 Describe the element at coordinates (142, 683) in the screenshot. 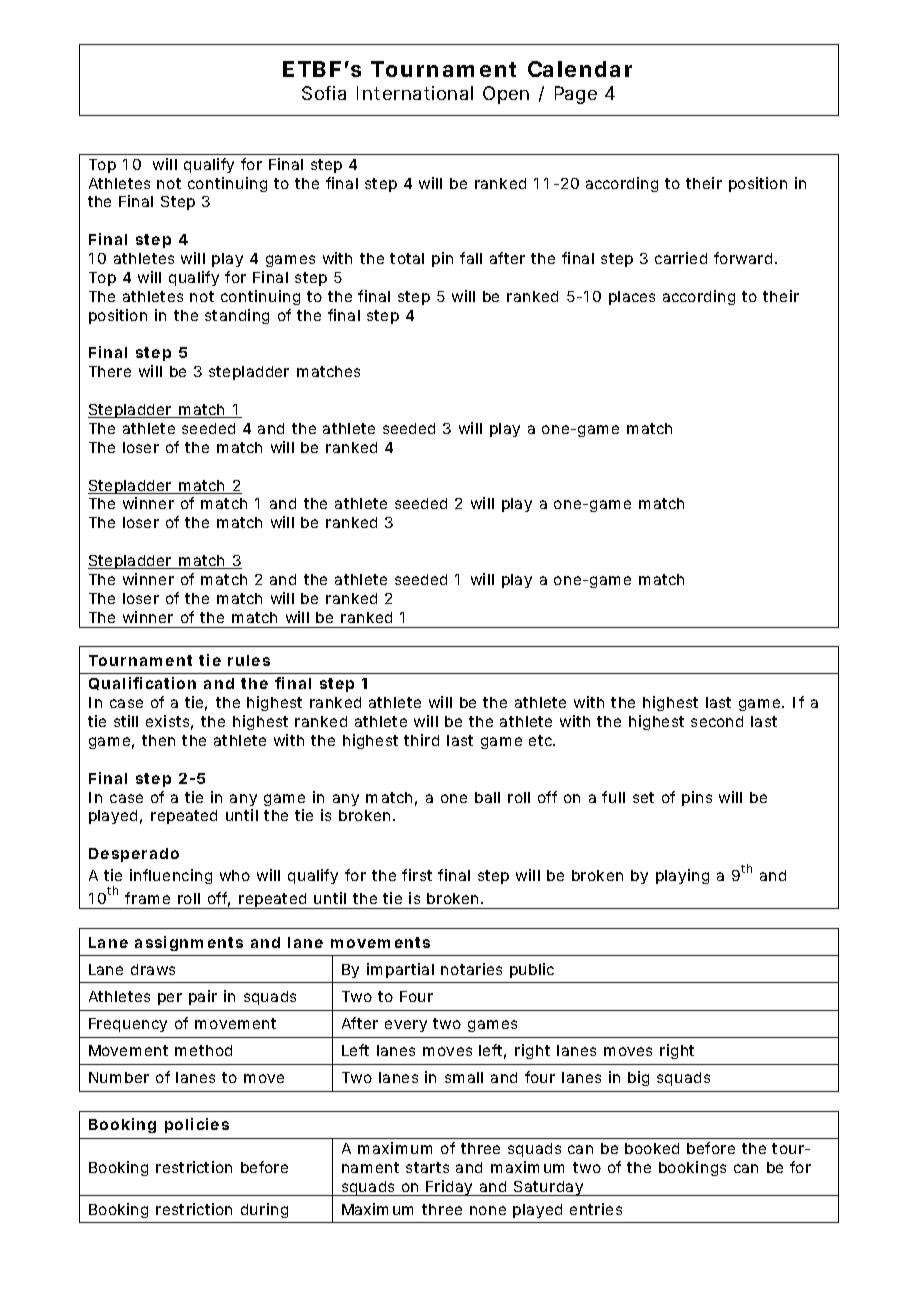

I see `Qualification` at that location.
